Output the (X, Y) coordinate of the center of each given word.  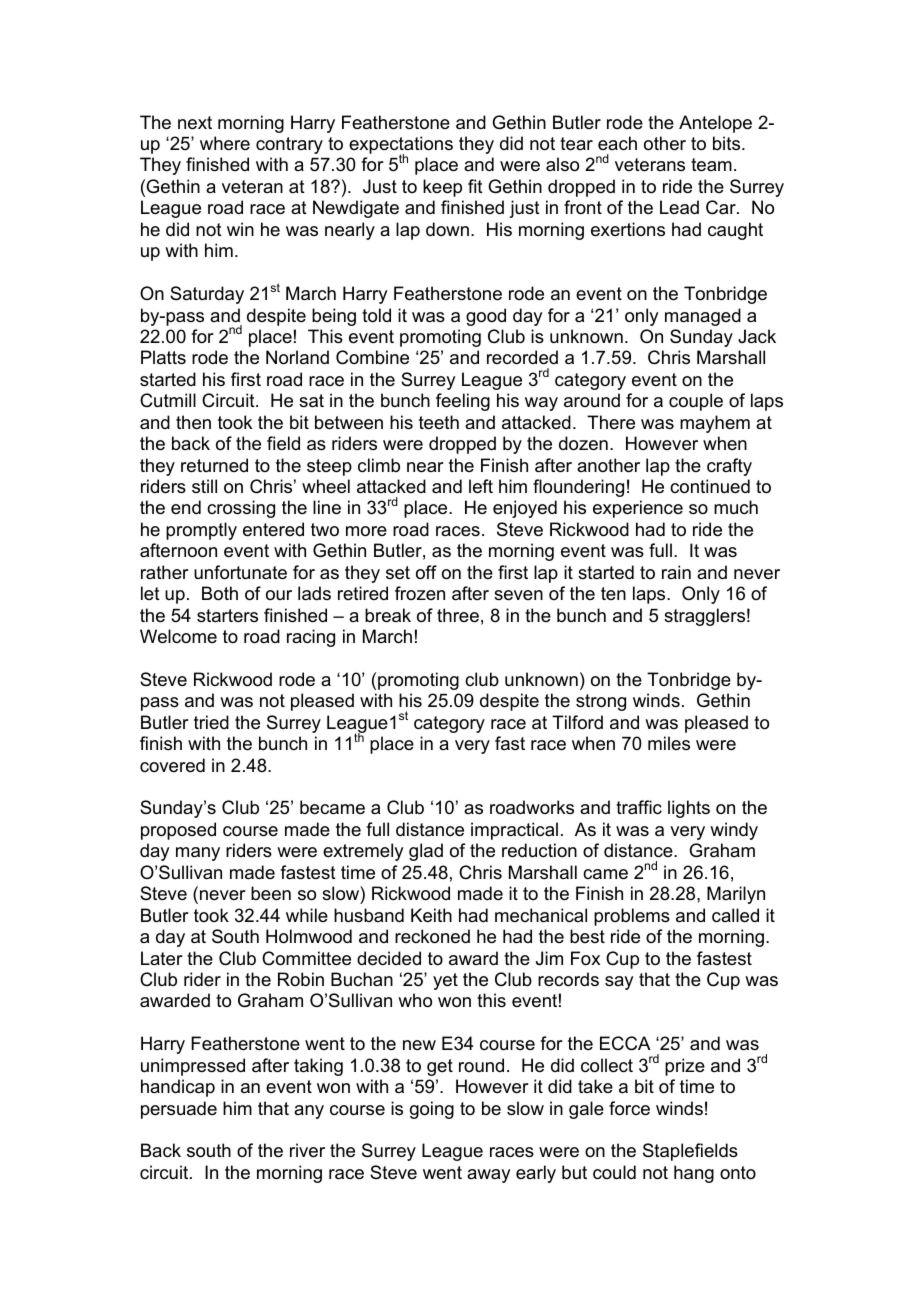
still (204, 486)
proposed (178, 831)
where (225, 143)
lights (689, 809)
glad (426, 852)
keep (442, 188)
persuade (179, 1110)
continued (710, 486)
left (481, 486)
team (711, 165)
